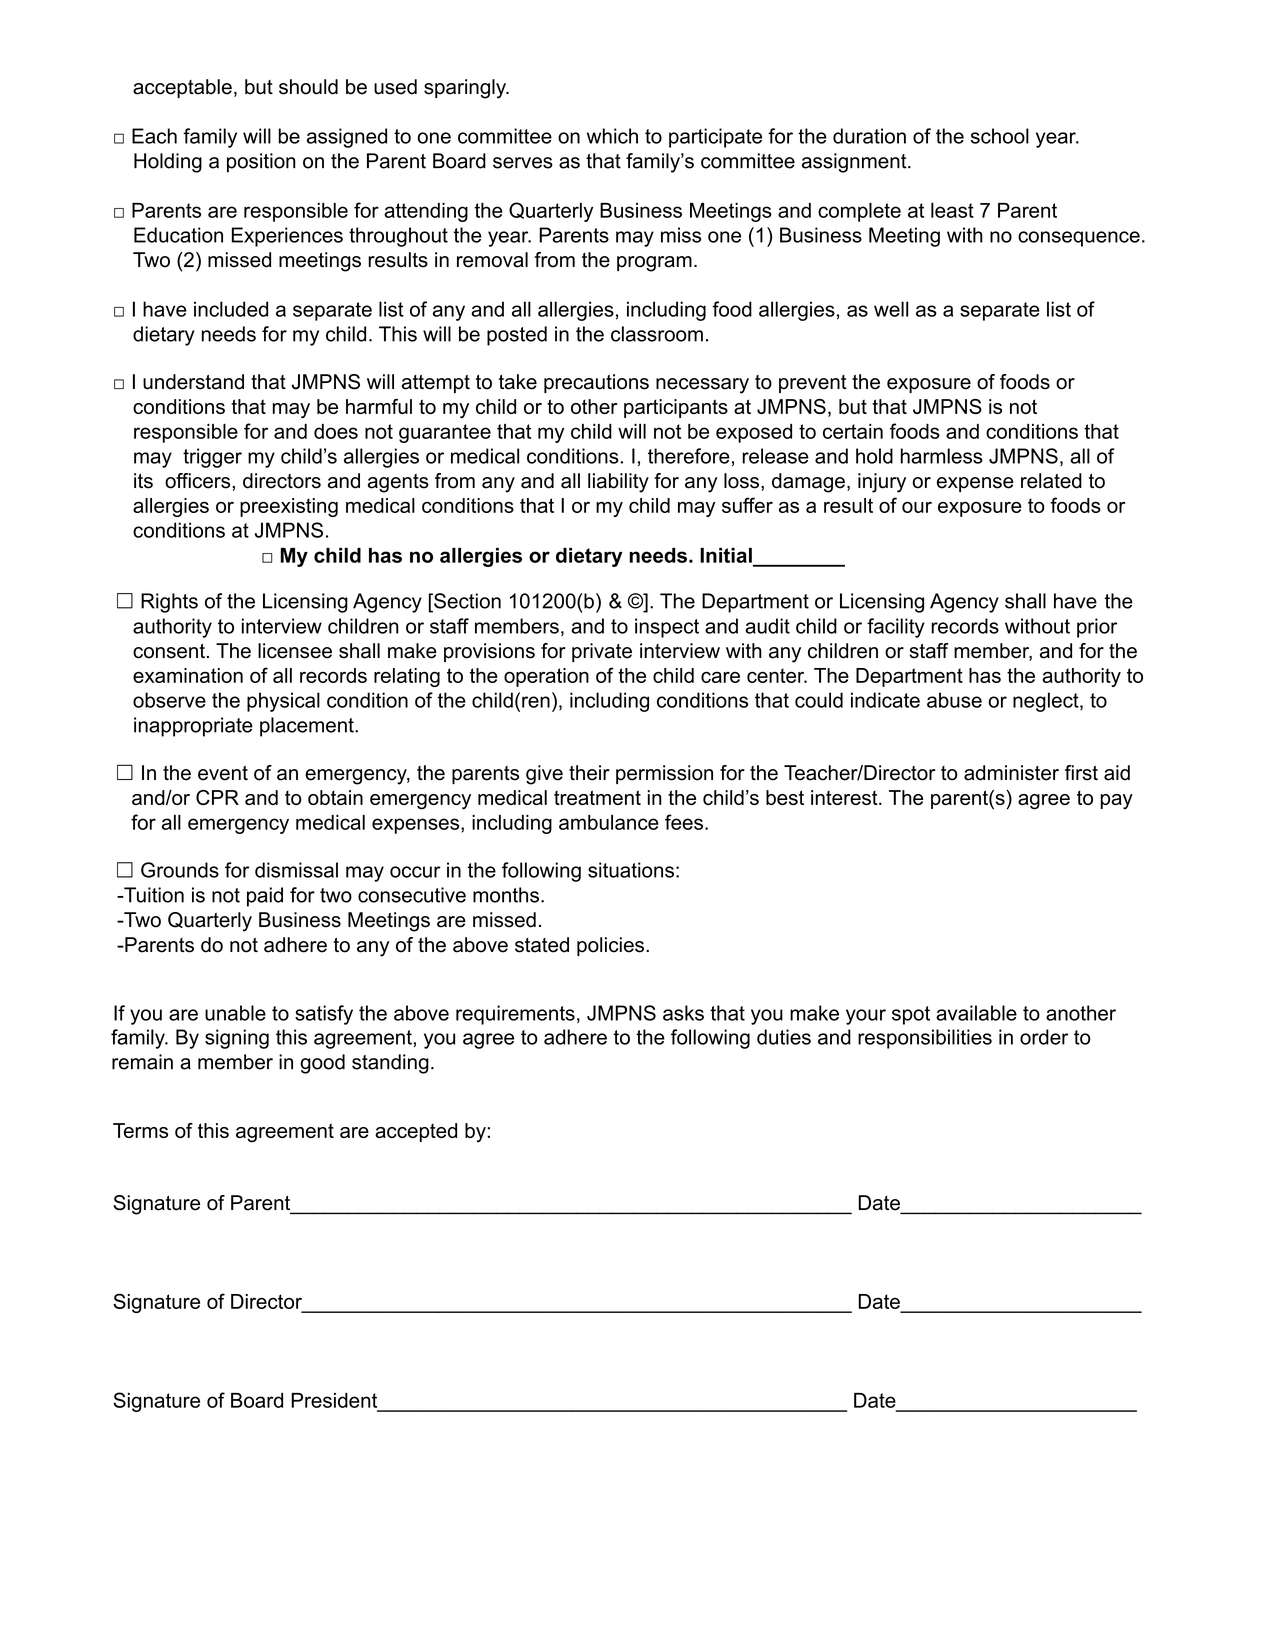 Image resolution: width=1261 pixels, height=1632 pixels. Describe the element at coordinates (265, 897) in the screenshot. I see `paid` at that location.
